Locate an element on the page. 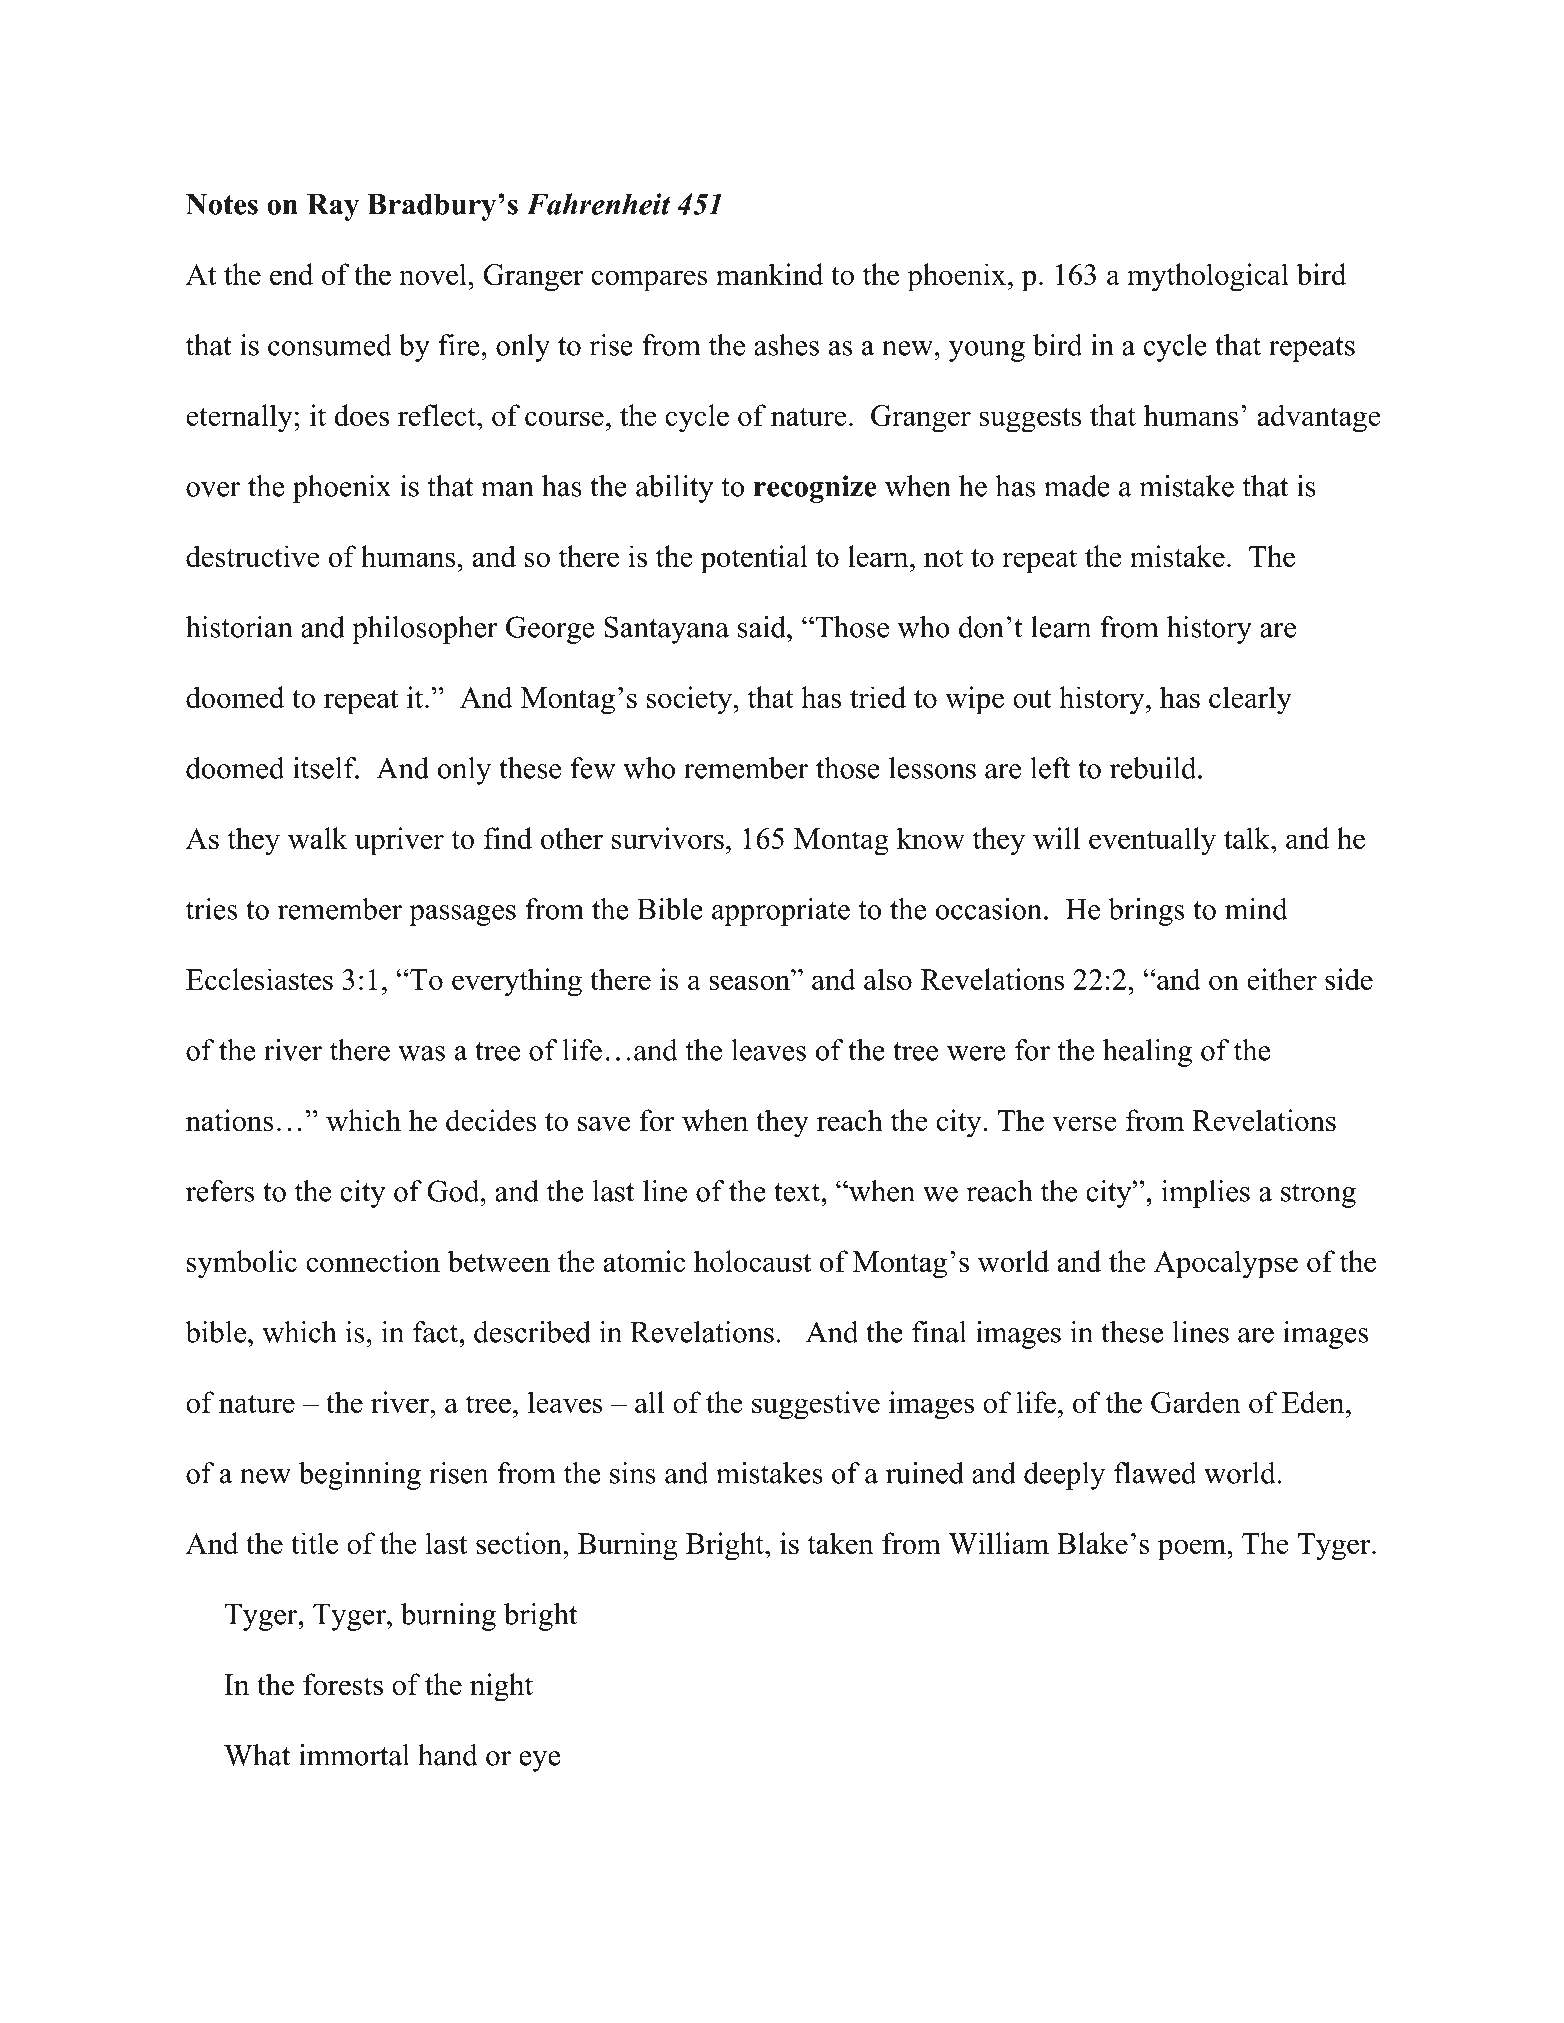 The height and width of the document is (2023, 1564). clearly is located at coordinates (1250, 700).
